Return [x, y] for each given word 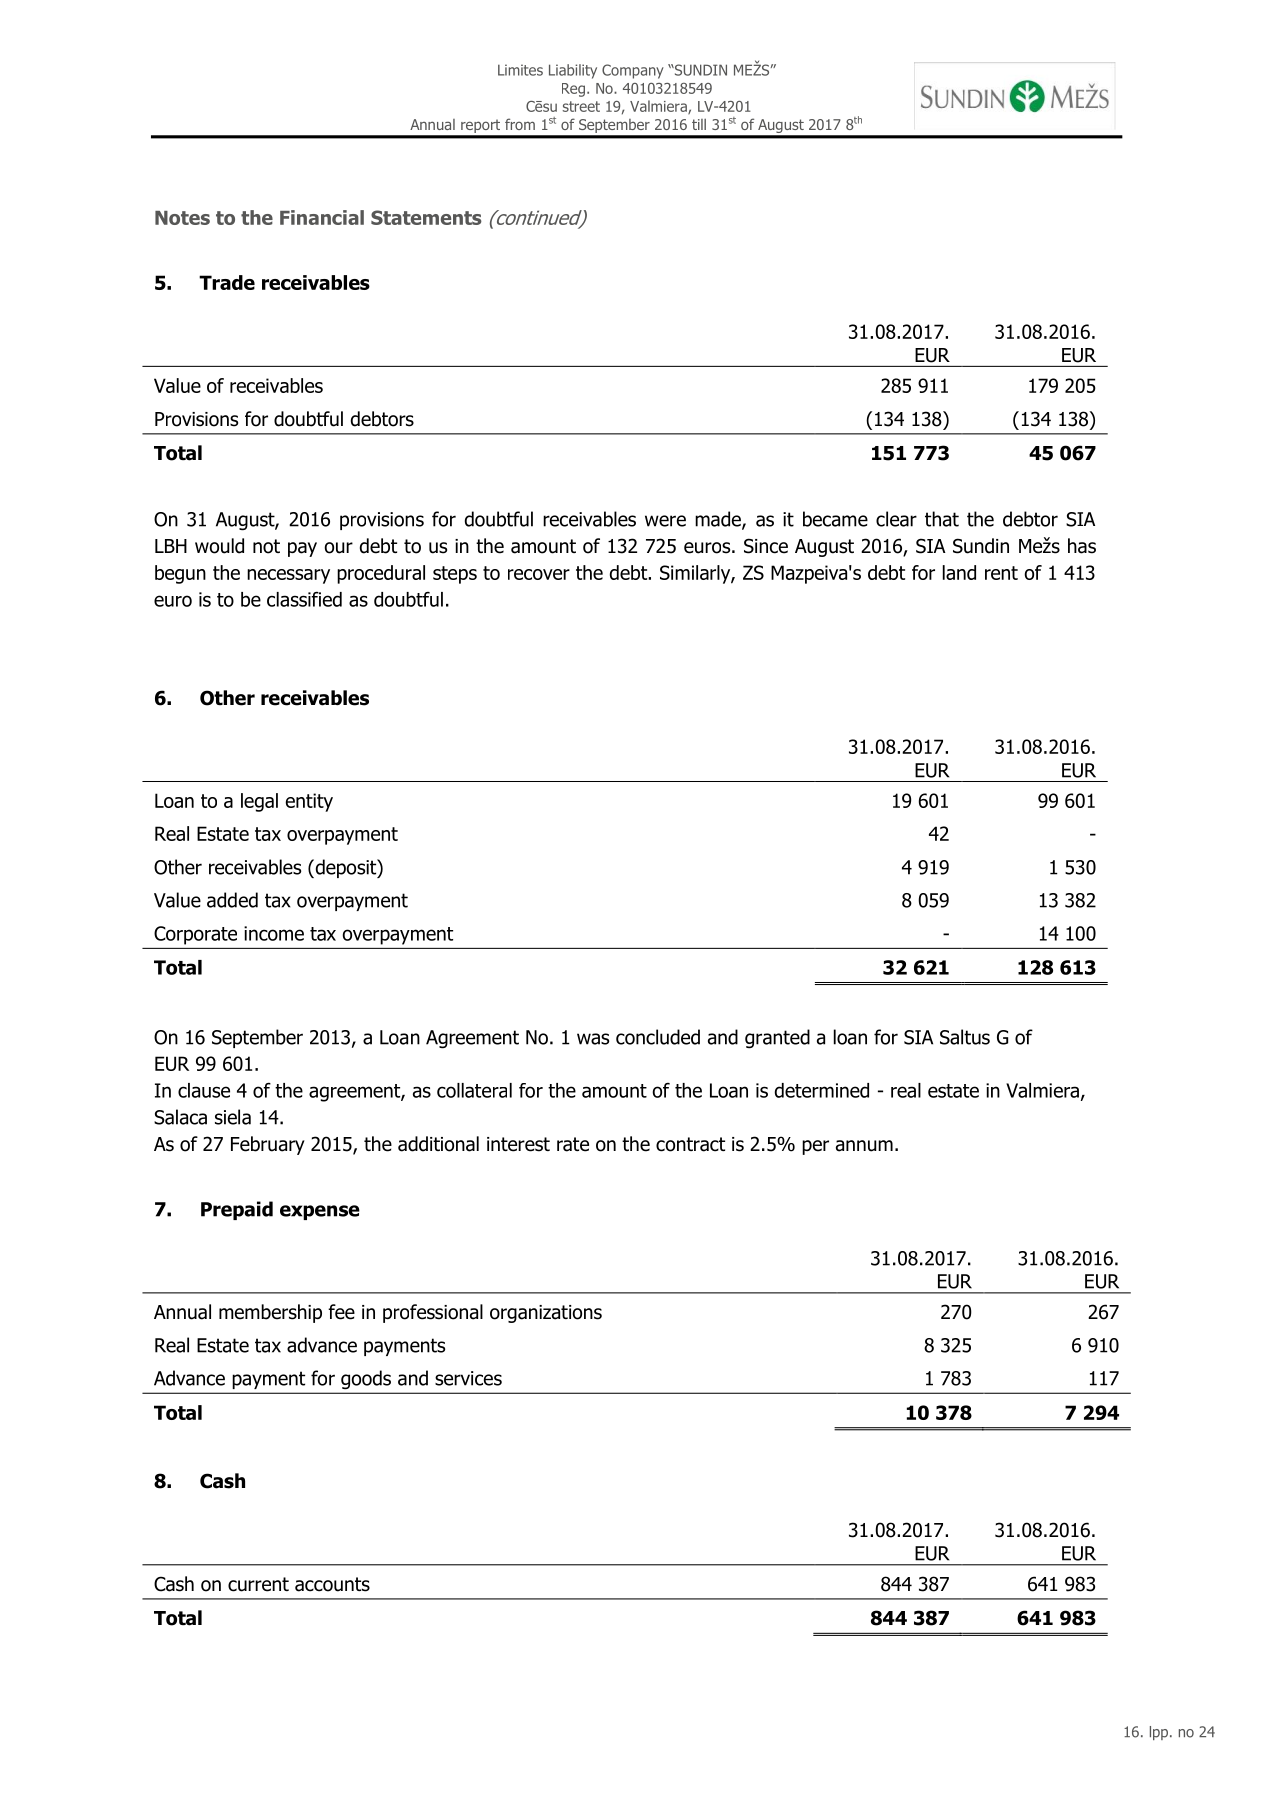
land [959, 572]
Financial [322, 217]
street [581, 106]
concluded [658, 1037]
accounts [332, 1584]
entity [309, 802]
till [699, 124]
